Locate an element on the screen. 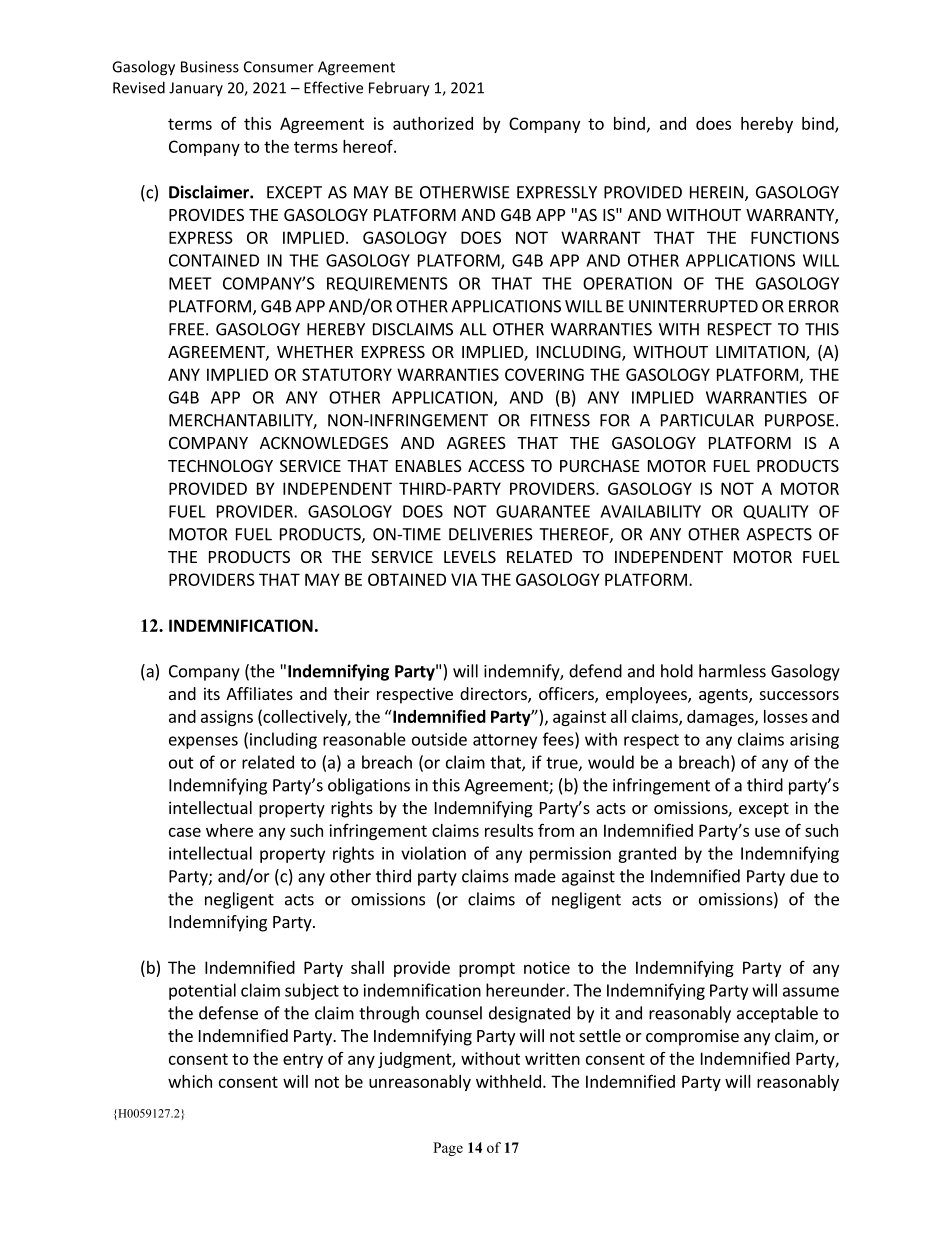  authorized is located at coordinates (433, 123).
